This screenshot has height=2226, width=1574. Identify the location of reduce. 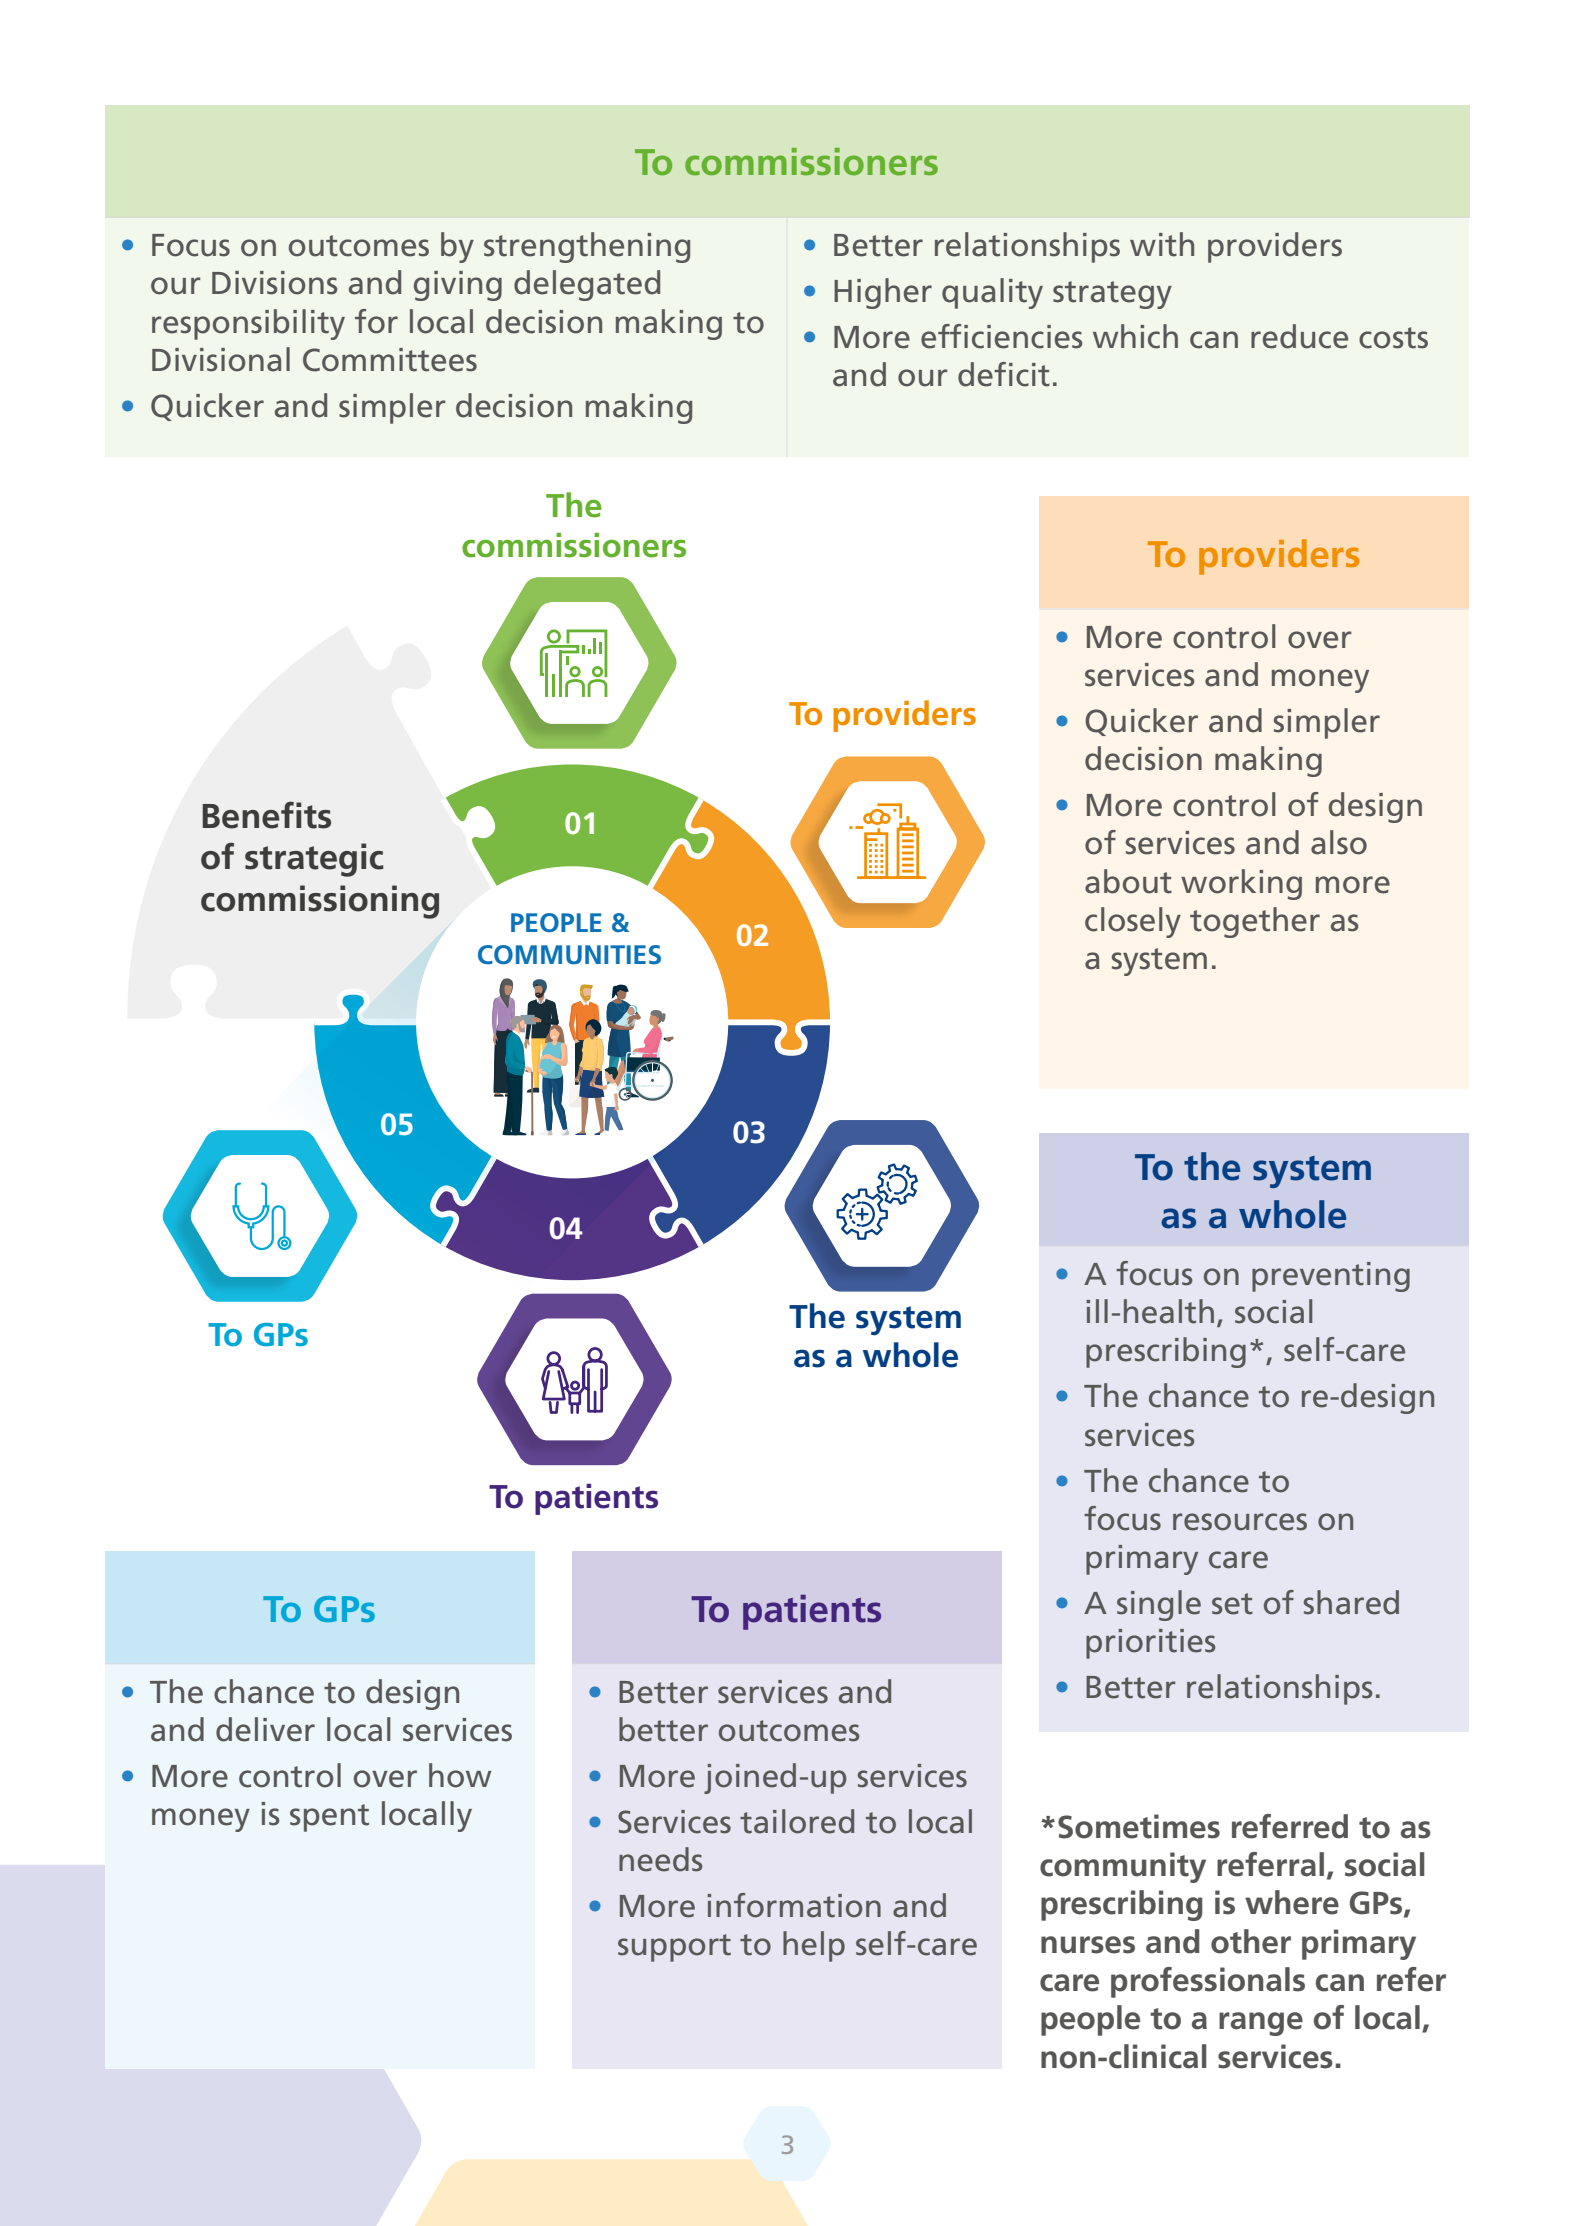
(1299, 336).
